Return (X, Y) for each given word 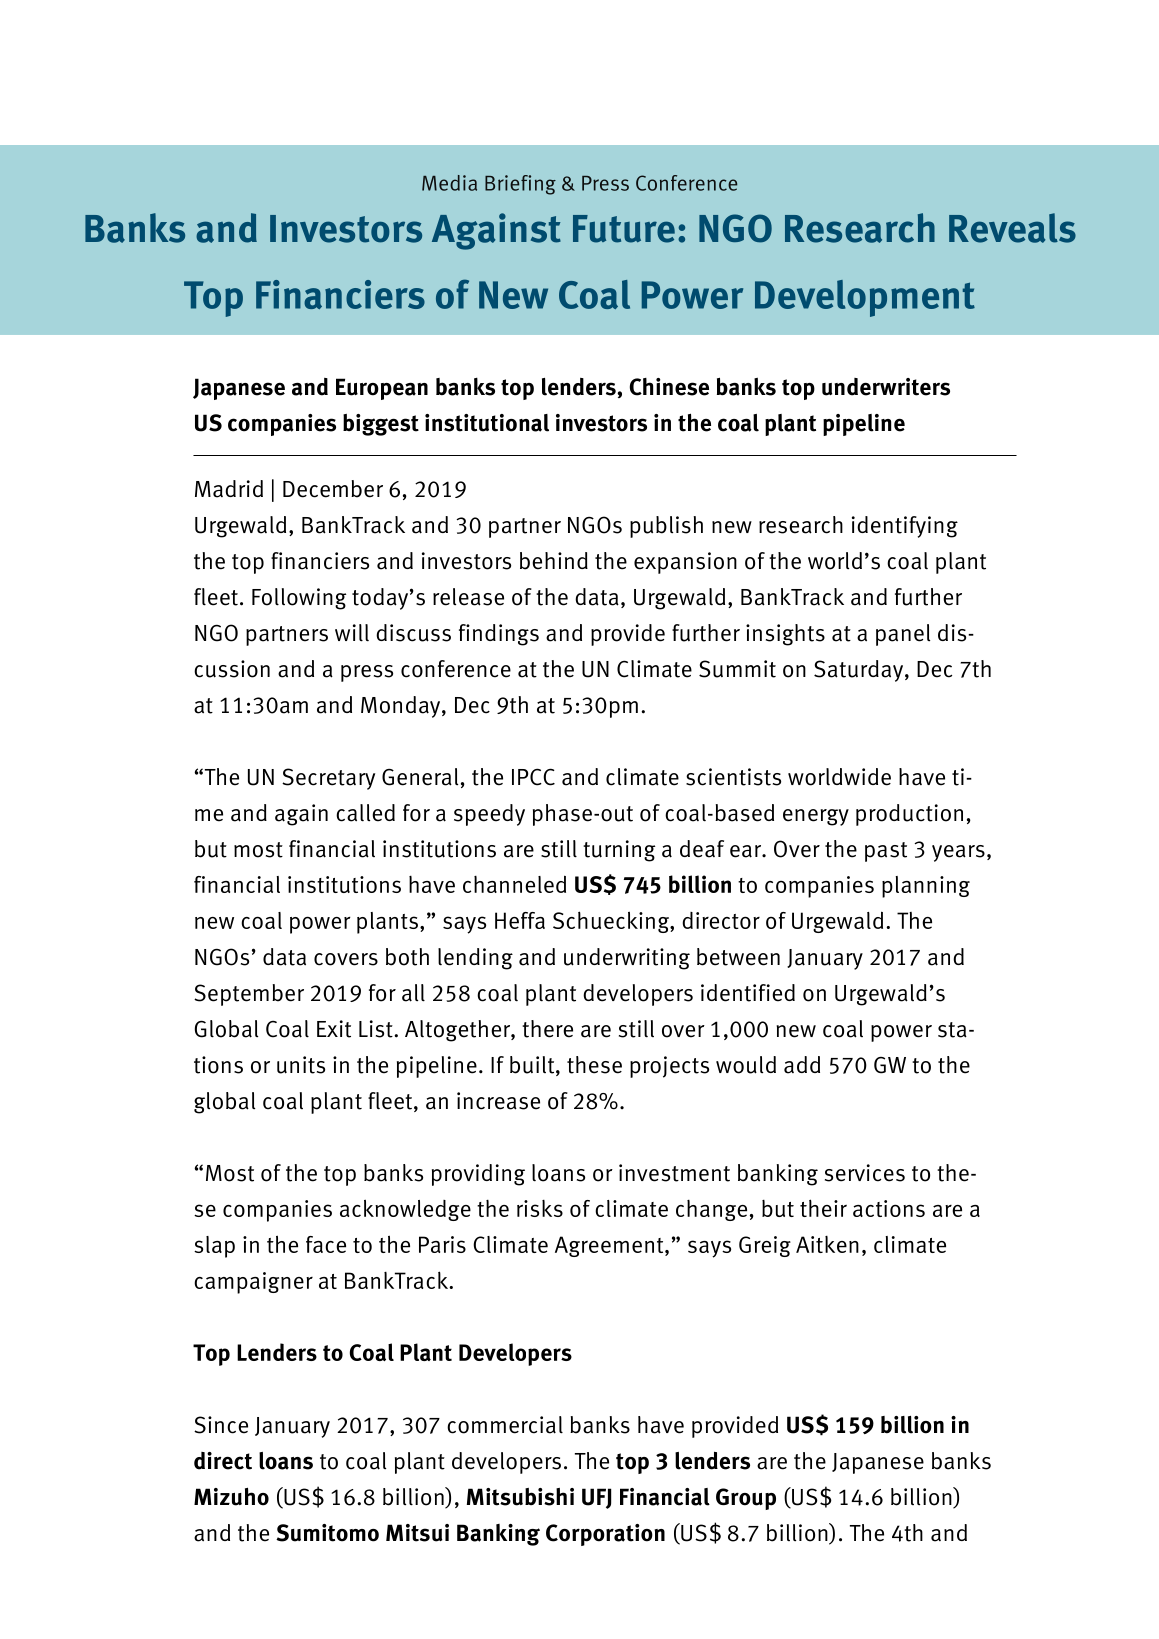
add (802, 1065)
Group (746, 1499)
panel (903, 635)
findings (499, 635)
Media (449, 183)
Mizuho (231, 1496)
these (594, 1065)
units (301, 1065)
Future (624, 229)
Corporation (605, 1535)
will (352, 633)
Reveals (1012, 228)
